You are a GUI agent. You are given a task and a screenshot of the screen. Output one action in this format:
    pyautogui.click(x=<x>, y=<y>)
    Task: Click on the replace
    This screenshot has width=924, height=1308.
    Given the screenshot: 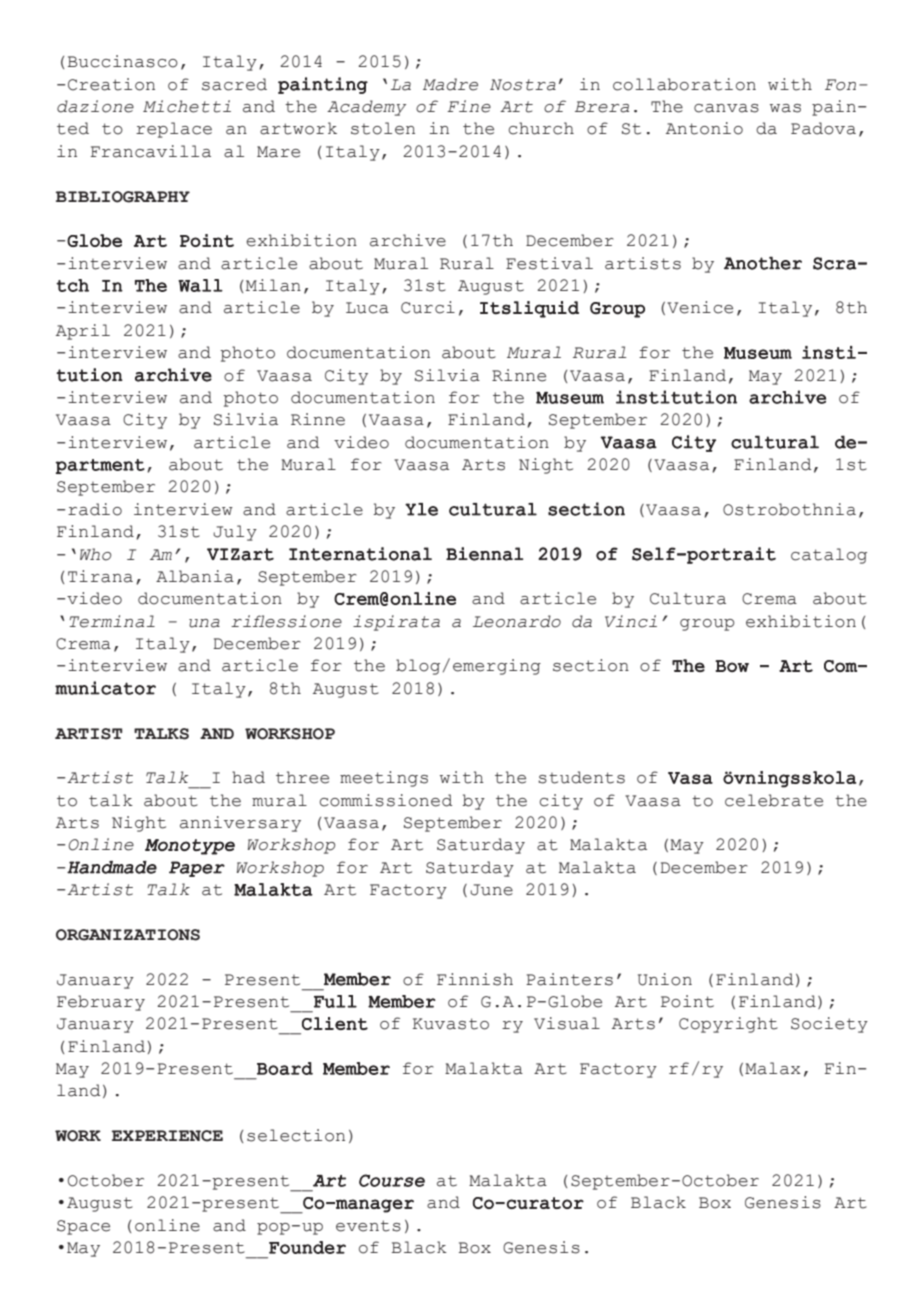 What is the action you would take?
    pyautogui.click(x=174, y=130)
